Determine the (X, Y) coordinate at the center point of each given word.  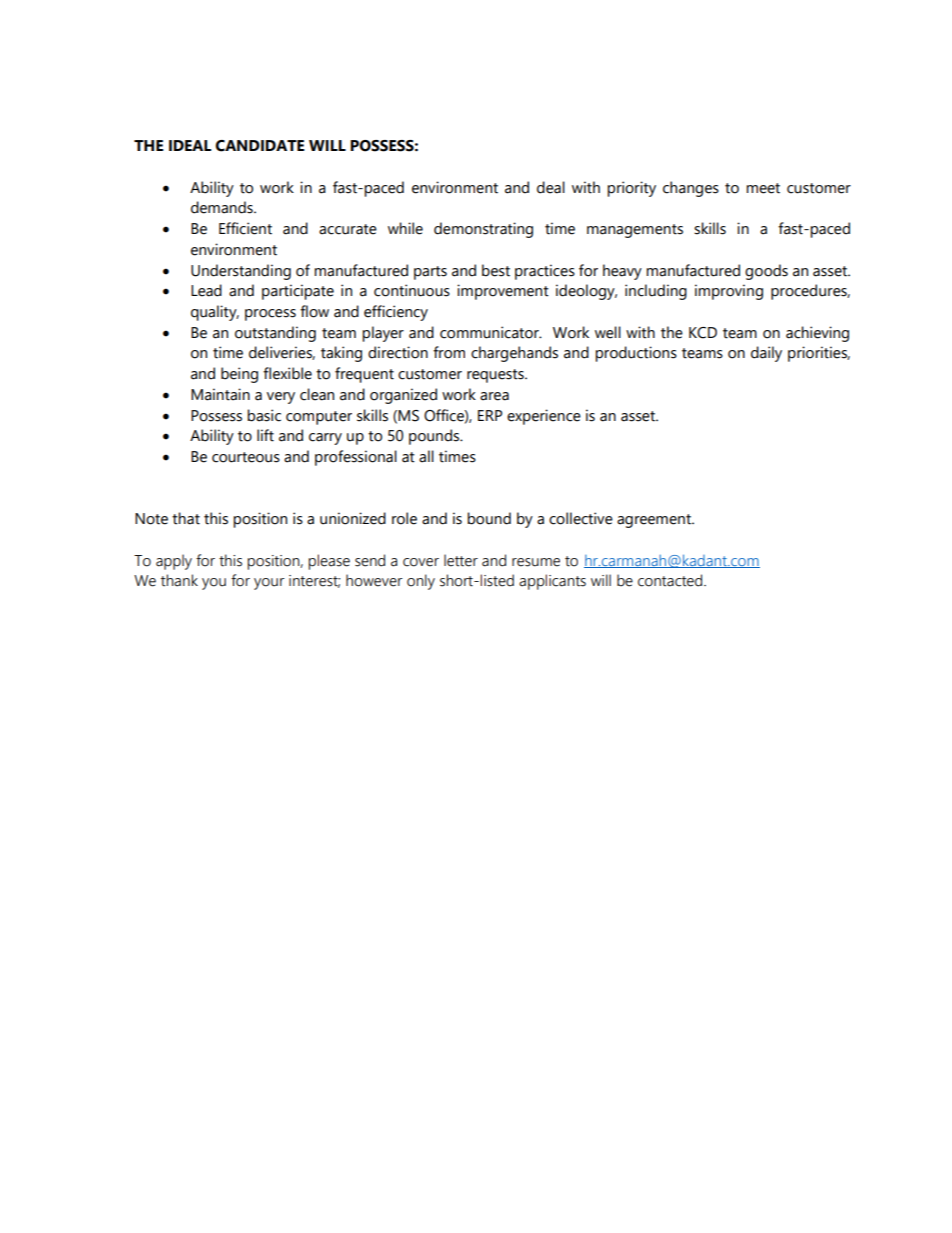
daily (766, 354)
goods (766, 272)
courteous (246, 457)
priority (631, 189)
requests (496, 376)
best (496, 270)
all (426, 456)
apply (174, 562)
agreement (655, 521)
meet (763, 188)
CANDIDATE (260, 146)
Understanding (241, 272)
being (239, 375)
